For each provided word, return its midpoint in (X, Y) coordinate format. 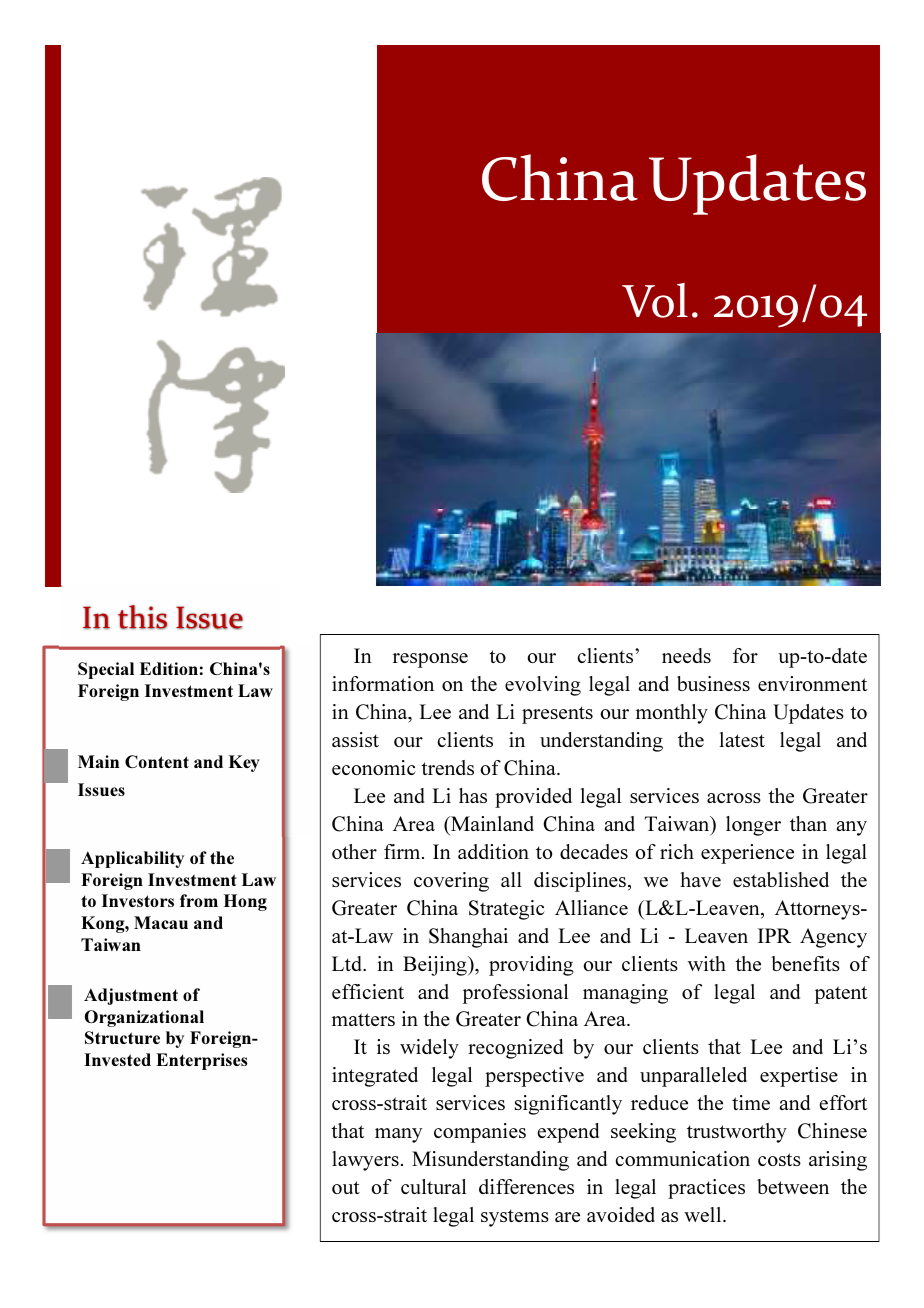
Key (244, 763)
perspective (534, 1077)
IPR (774, 935)
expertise (799, 1077)
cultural (433, 1186)
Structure (122, 1037)
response (430, 660)
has (473, 795)
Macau (161, 922)
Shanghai (468, 938)
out (346, 1187)
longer (753, 826)
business (713, 683)
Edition (169, 668)
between (793, 1186)
